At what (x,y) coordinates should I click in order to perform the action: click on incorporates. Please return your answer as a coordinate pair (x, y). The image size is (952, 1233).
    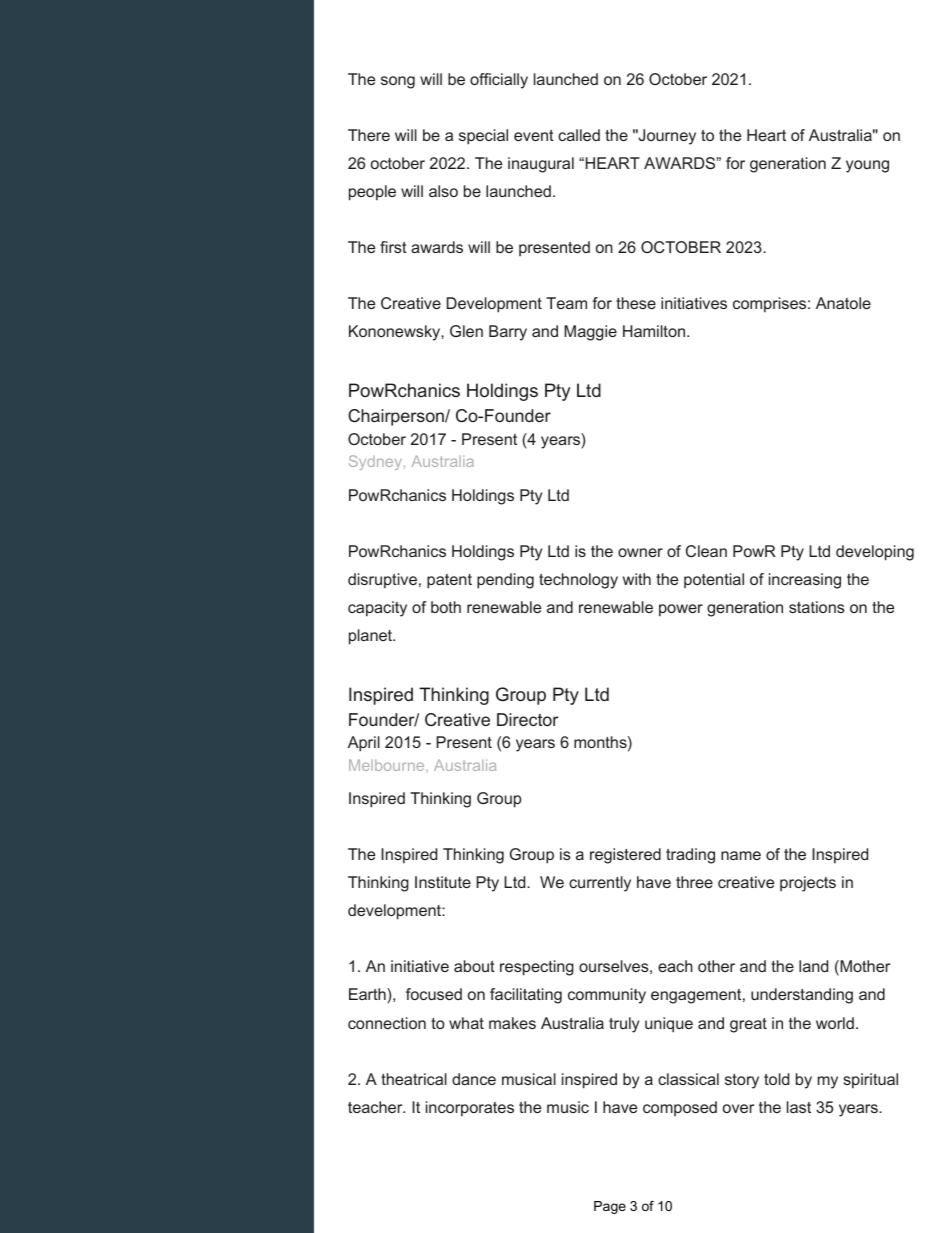
    Looking at the image, I should click on (470, 1109).
